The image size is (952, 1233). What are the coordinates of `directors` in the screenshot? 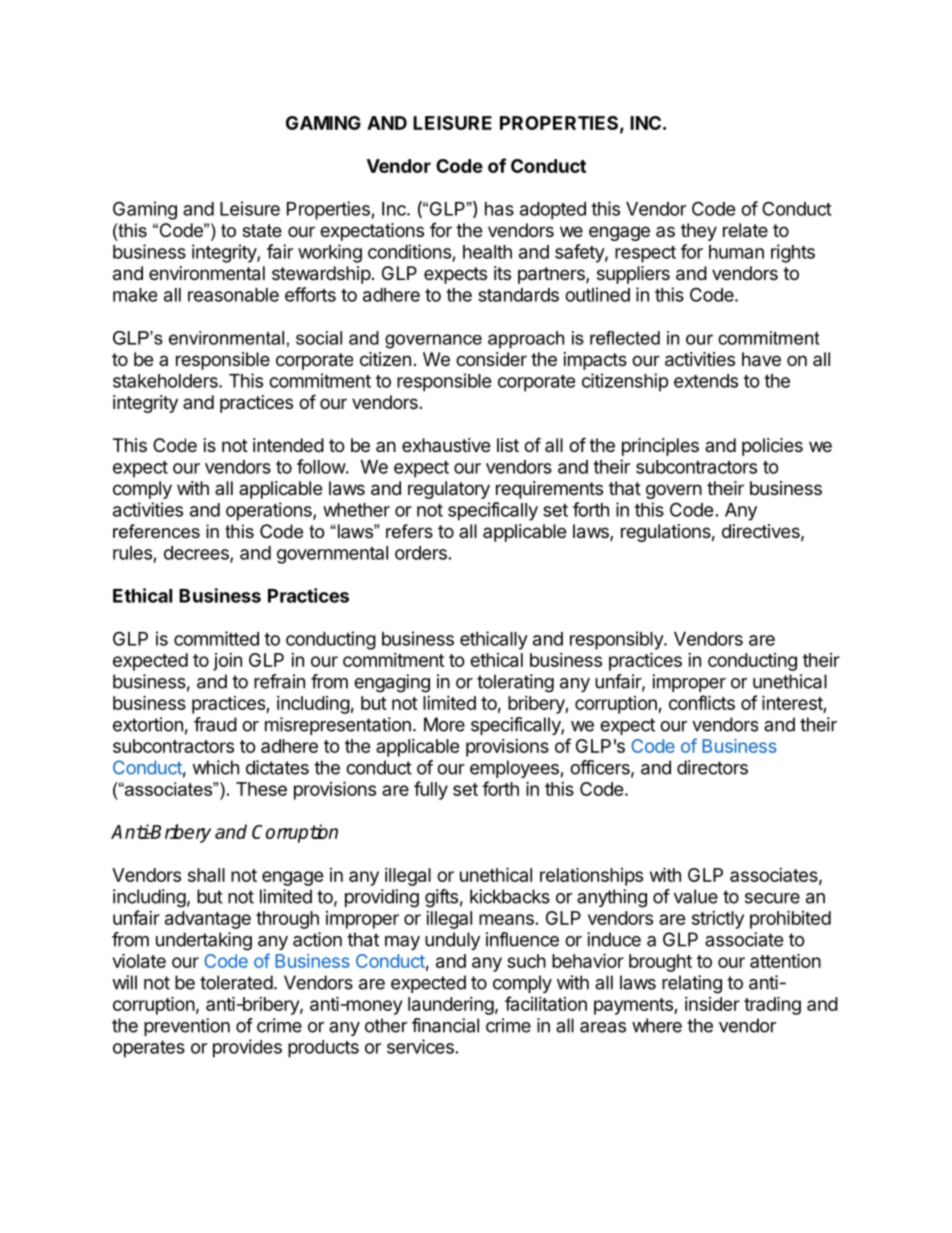 It's located at (712, 767).
